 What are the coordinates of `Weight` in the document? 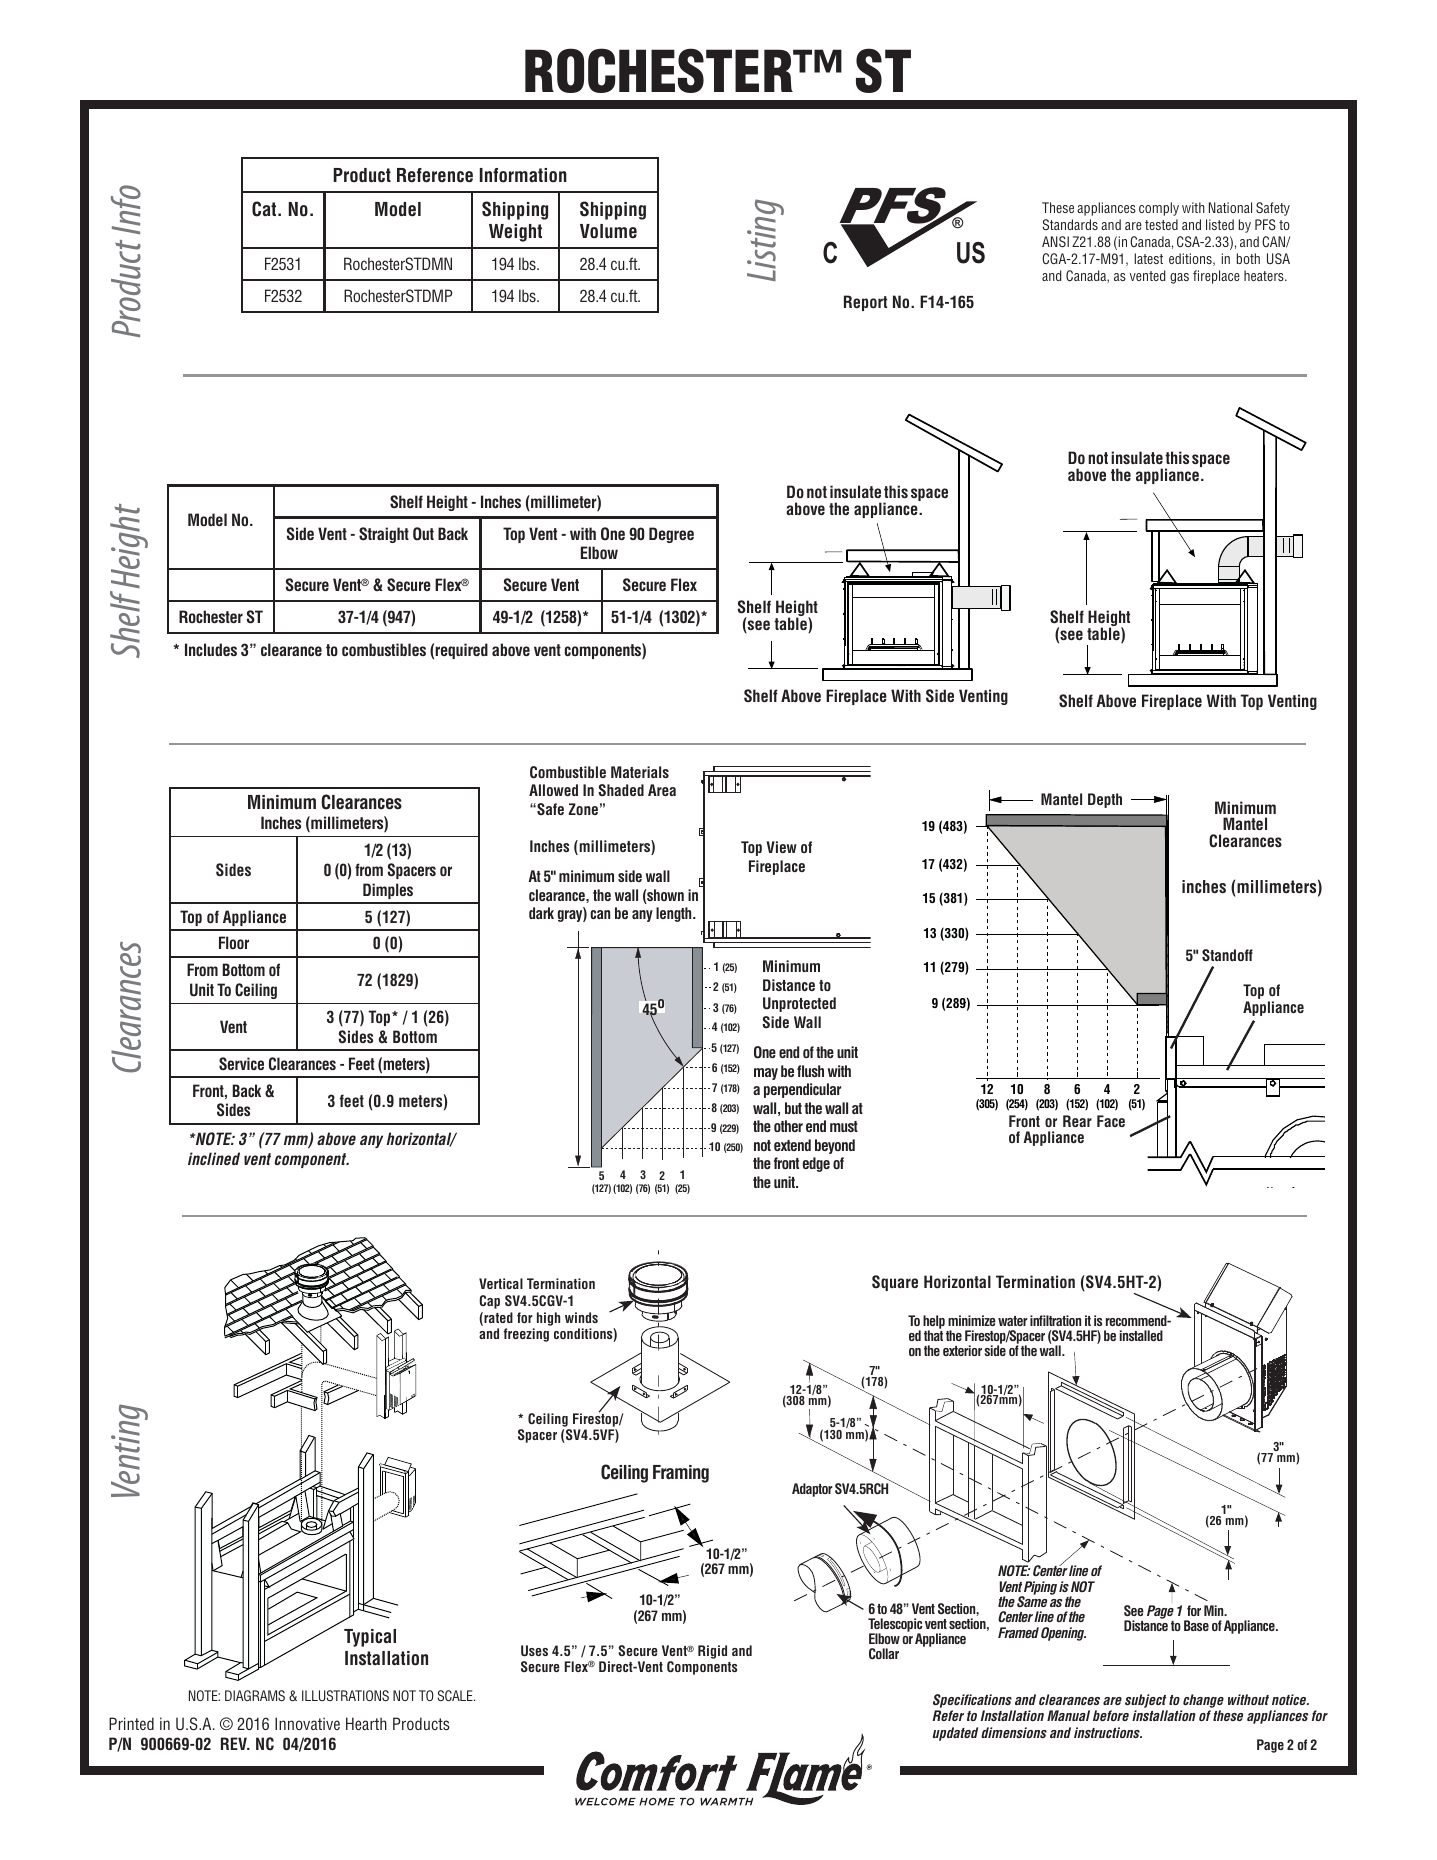 It's located at (515, 233).
